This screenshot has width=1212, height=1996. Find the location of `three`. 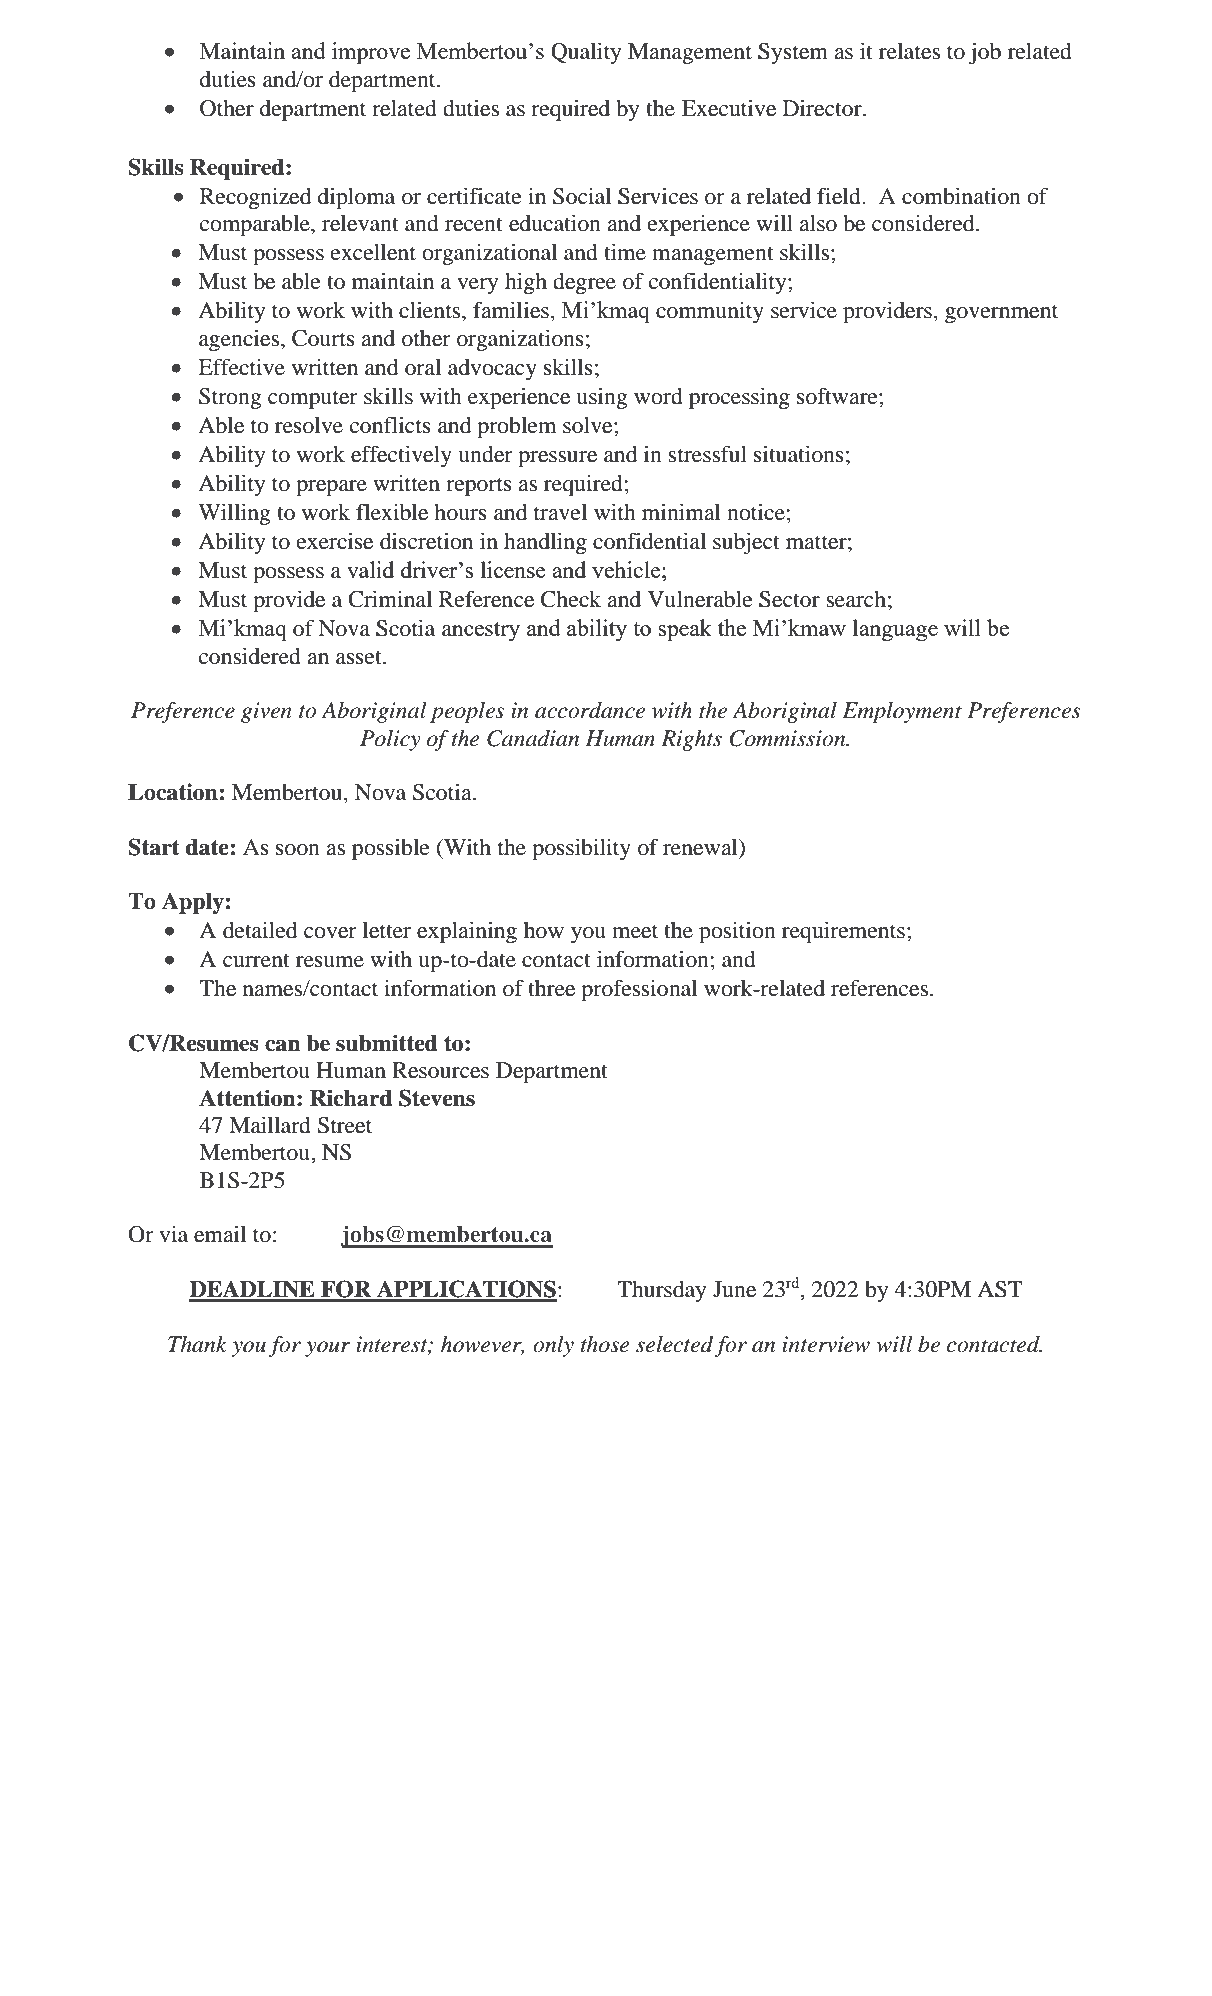

three is located at coordinates (551, 988).
